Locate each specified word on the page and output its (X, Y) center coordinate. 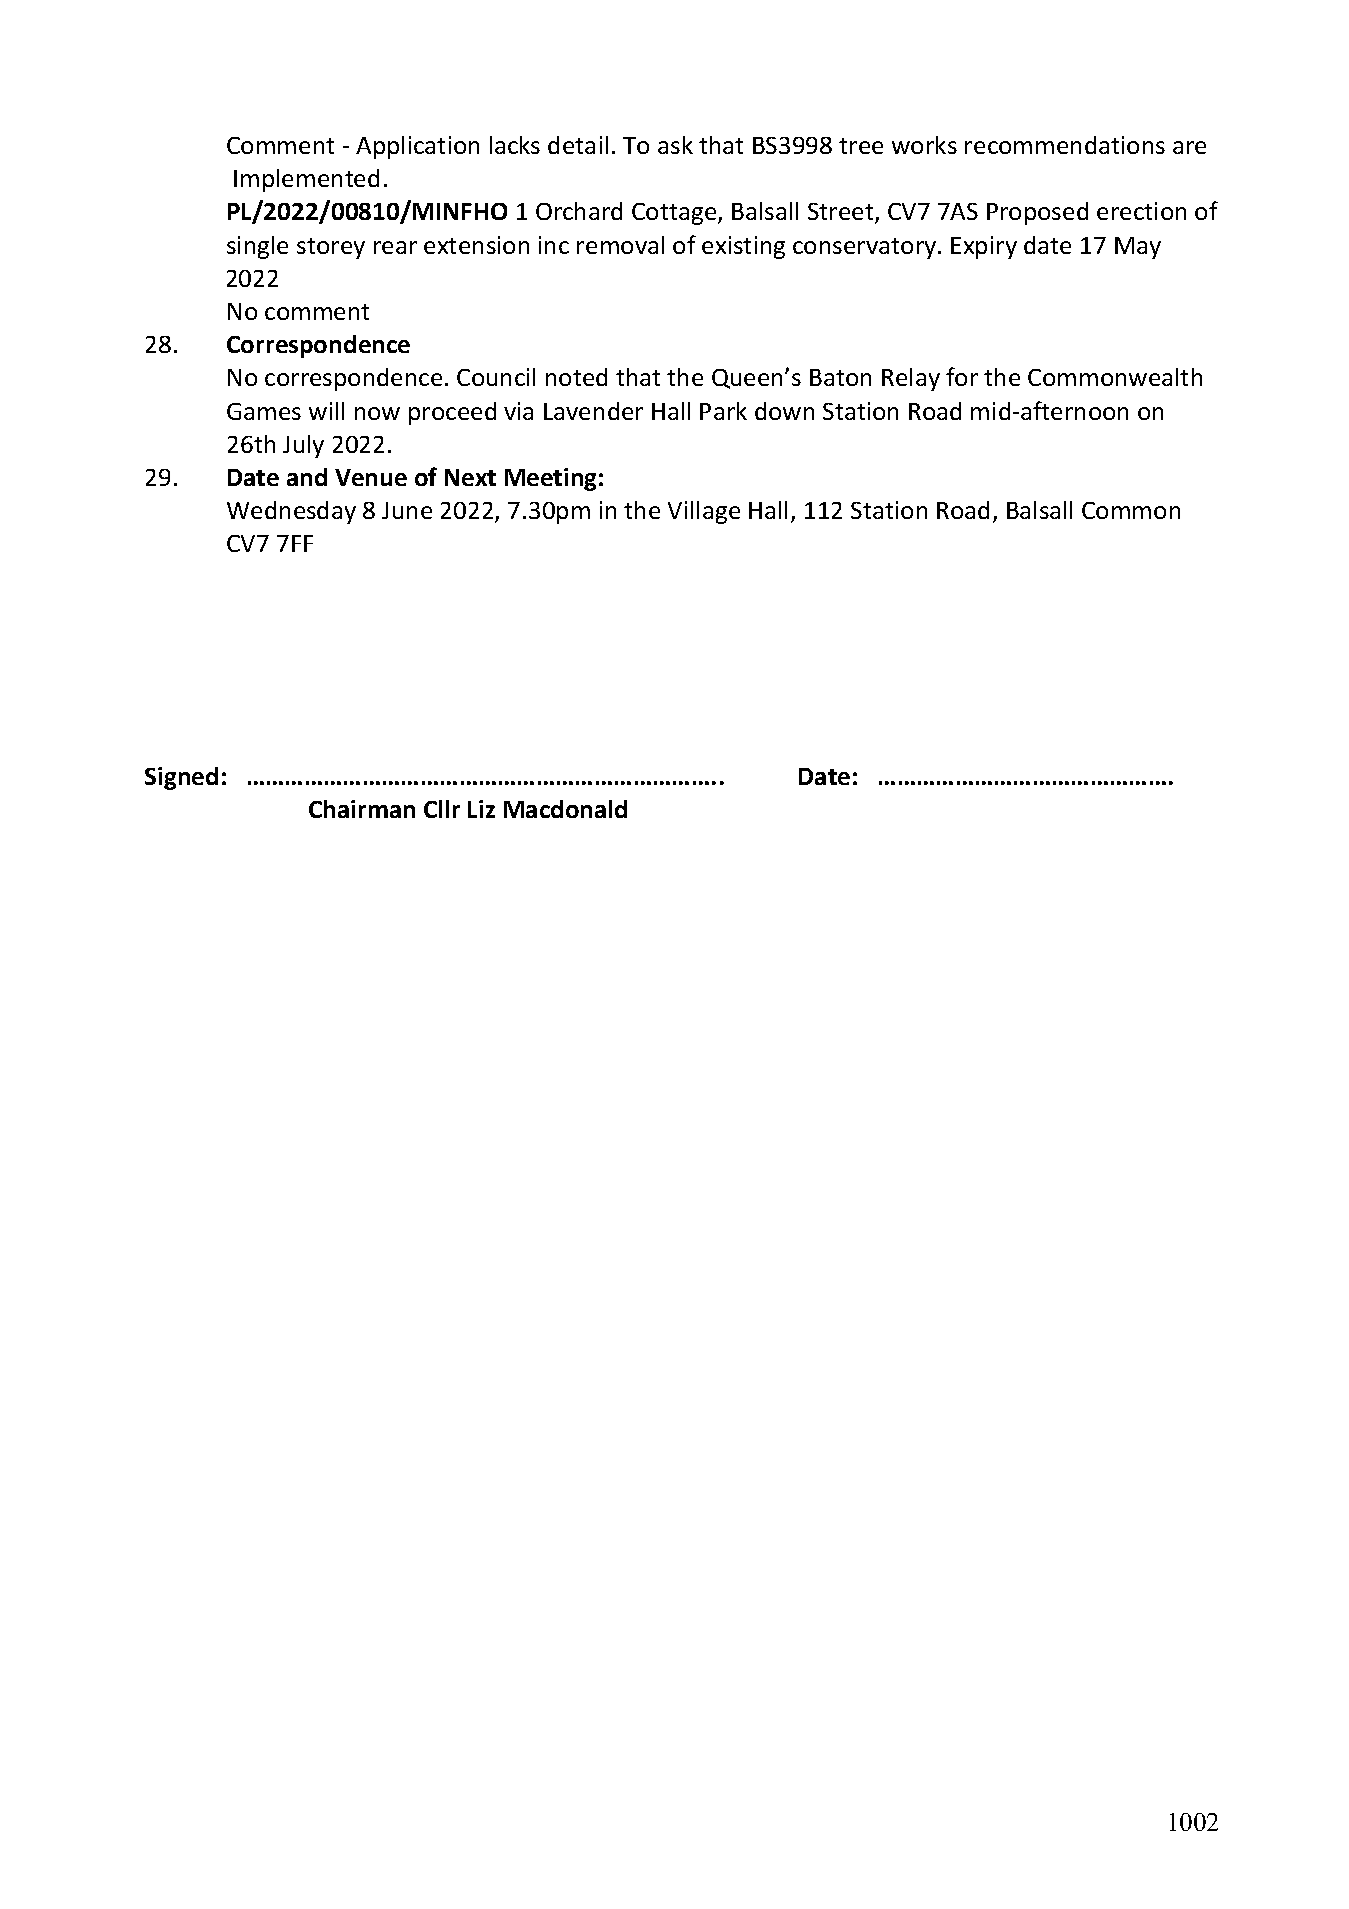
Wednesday (291, 512)
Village (704, 512)
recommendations (1065, 145)
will (326, 411)
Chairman (362, 809)
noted (576, 377)
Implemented (306, 180)
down (784, 411)
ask (675, 145)
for (962, 376)
